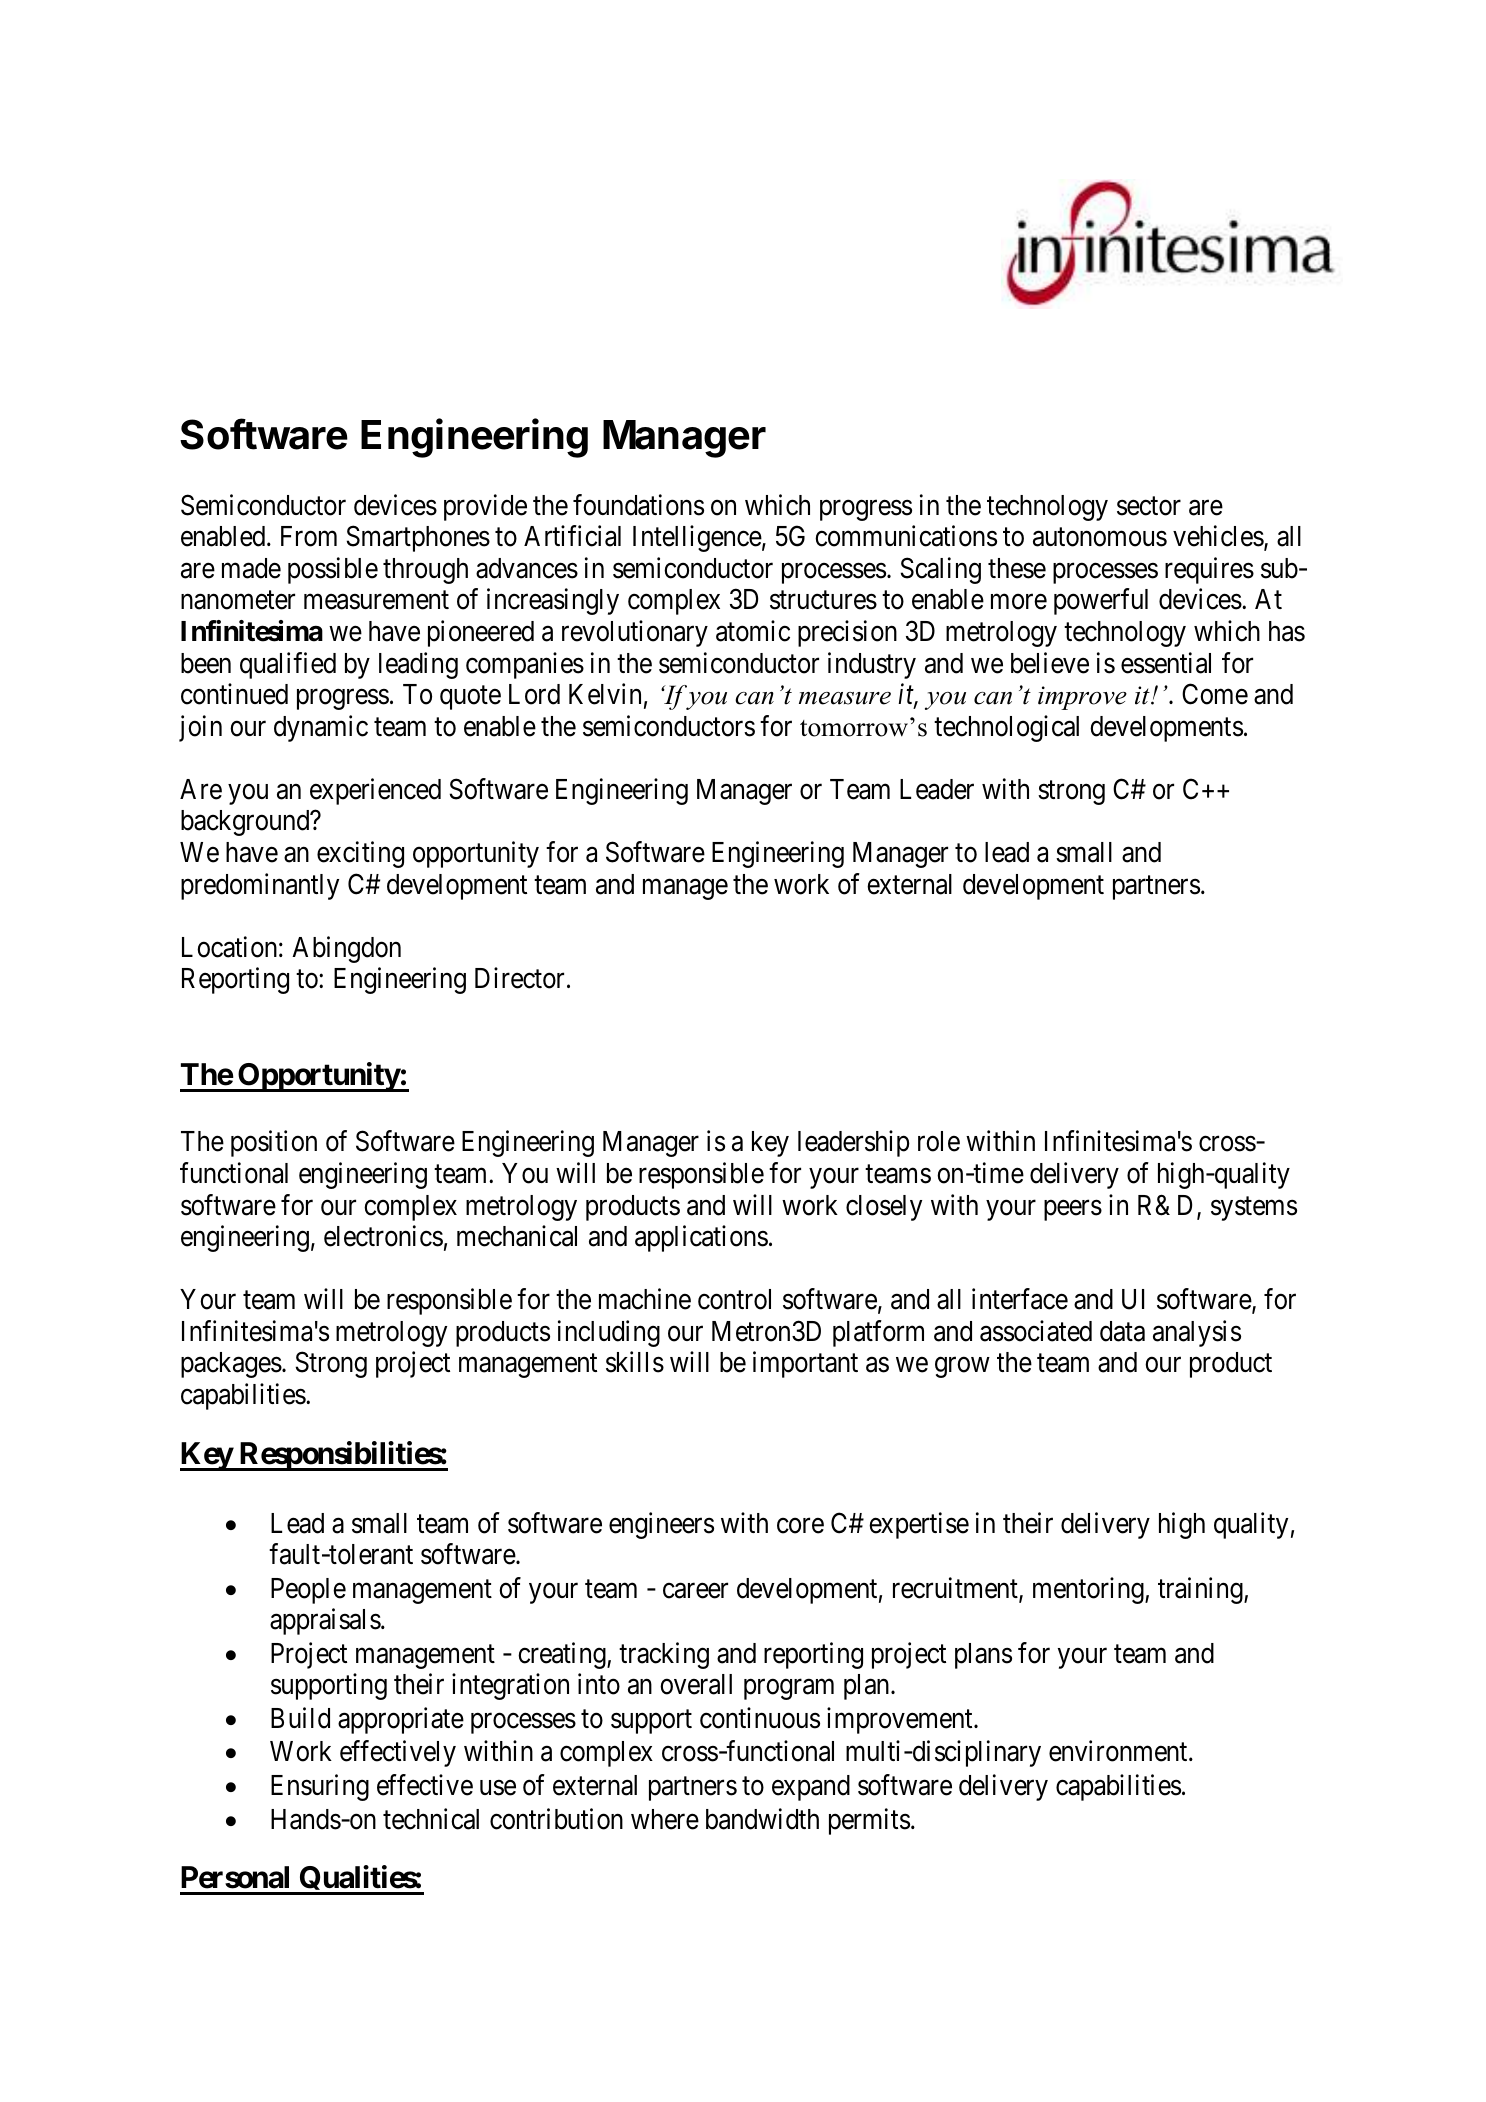  Describe the element at coordinates (1149, 506) in the screenshot. I see `sector` at that location.
